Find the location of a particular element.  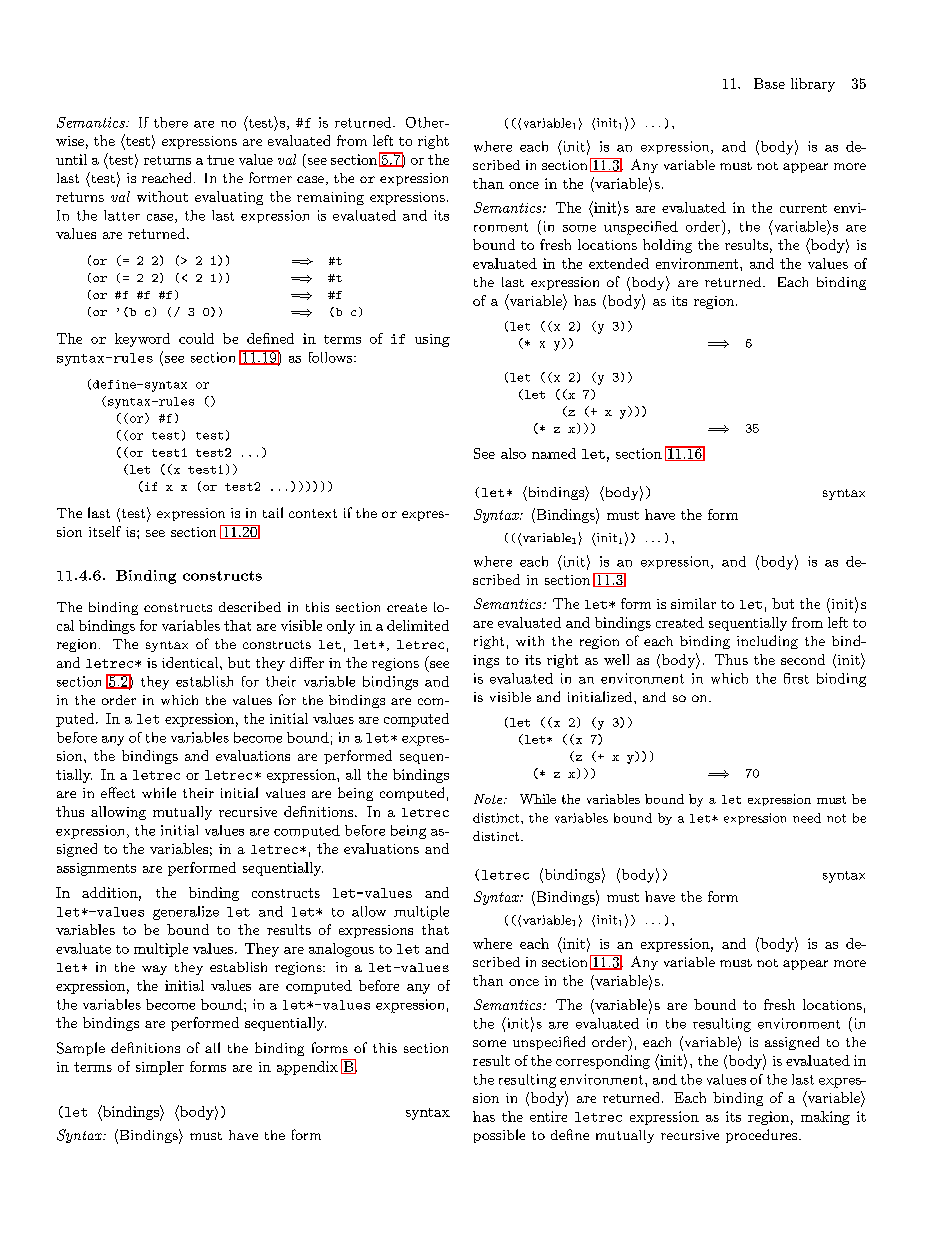

simpler is located at coordinates (160, 1068).
